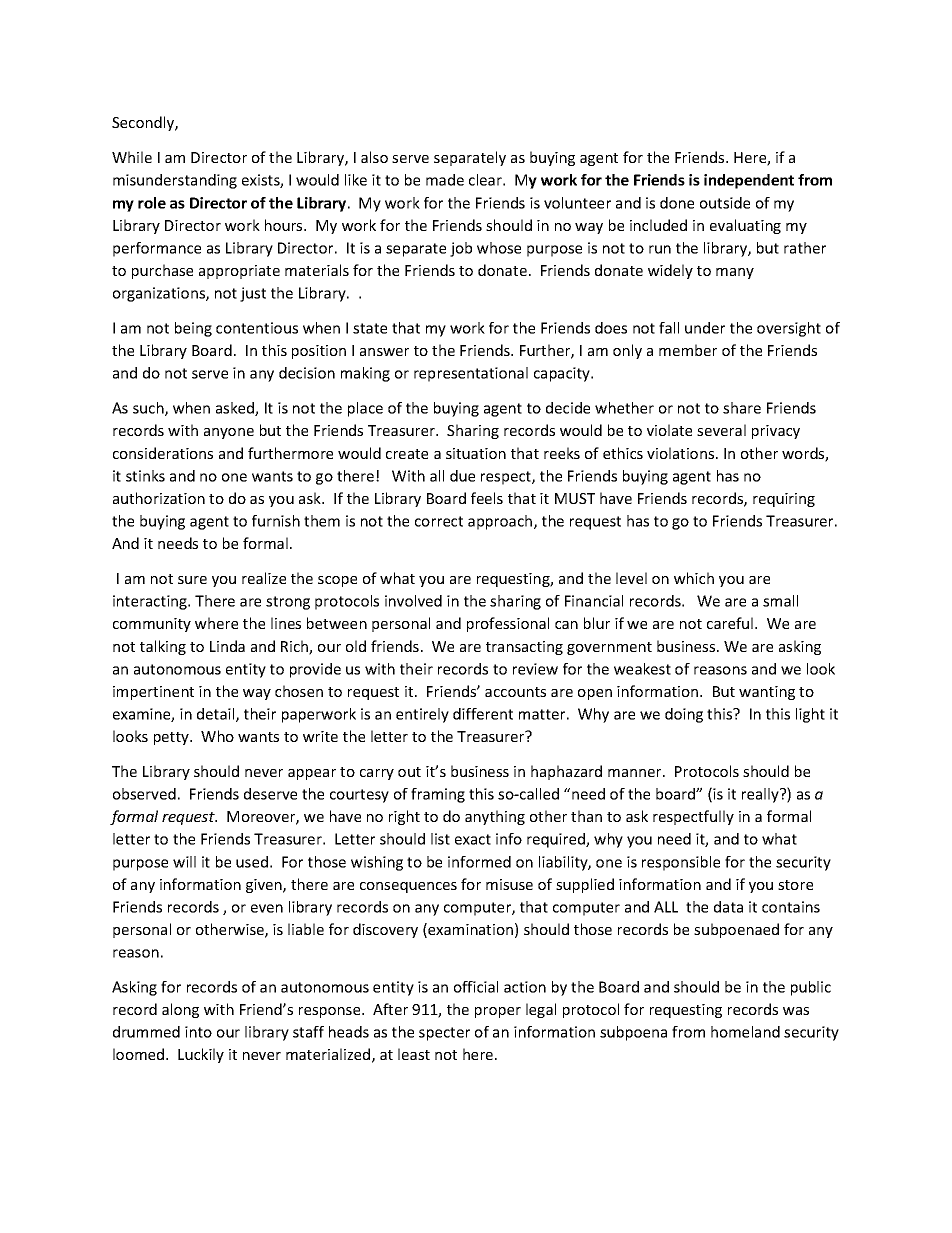 Image resolution: width=952 pixels, height=1233 pixels. I want to click on made, so click(445, 180).
